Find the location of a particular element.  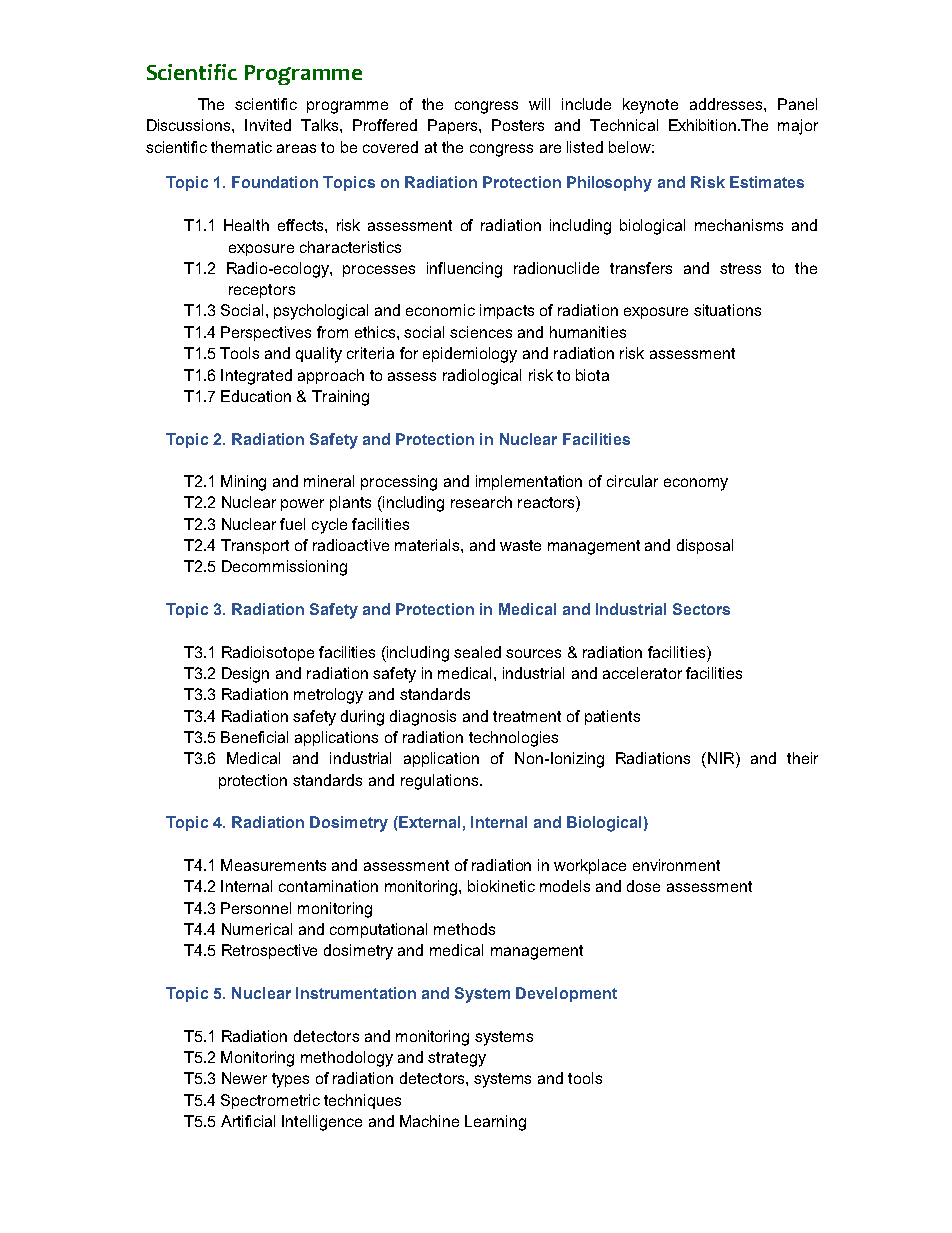

Posters is located at coordinates (518, 125).
